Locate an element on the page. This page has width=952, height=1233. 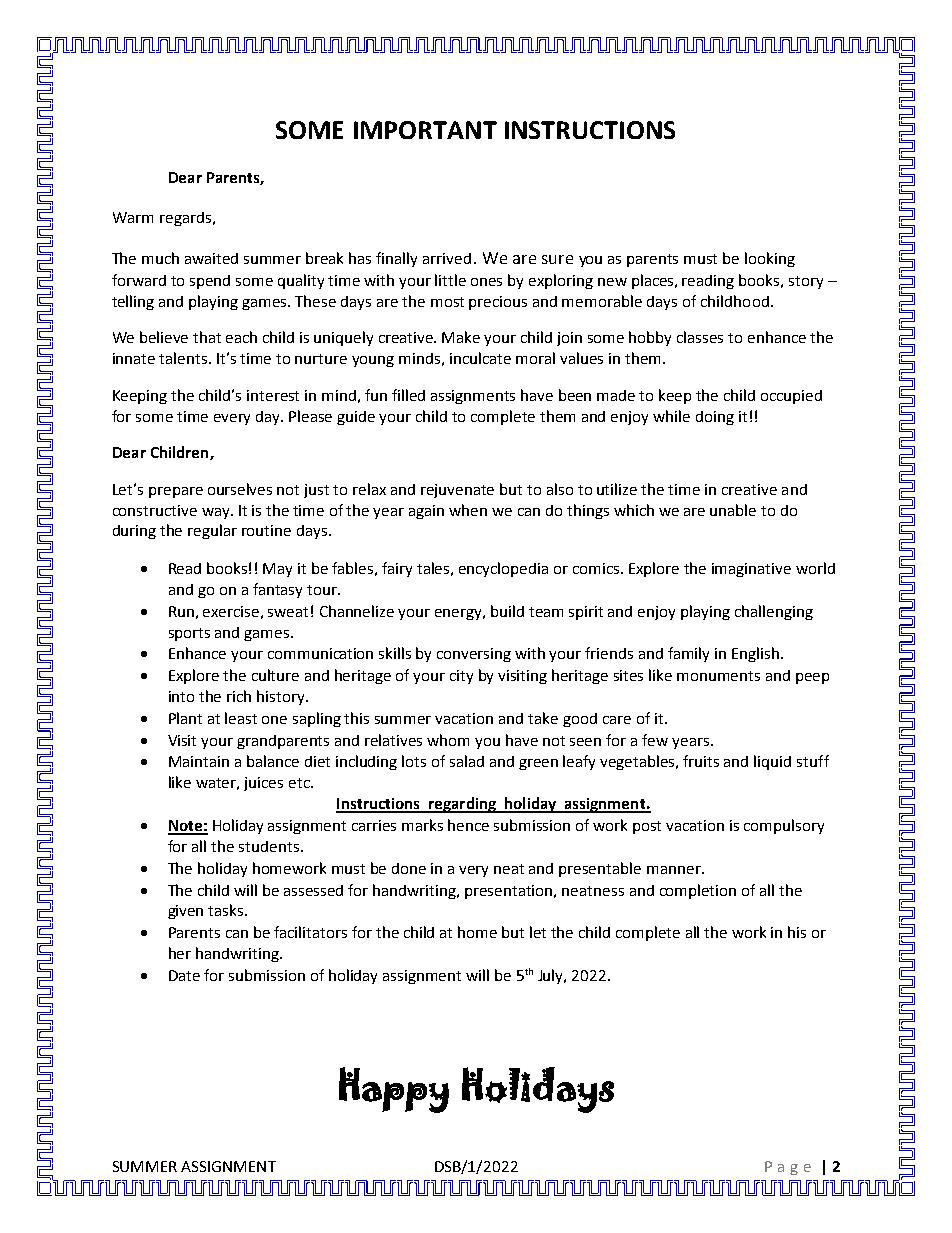
unable is located at coordinates (733, 510).
